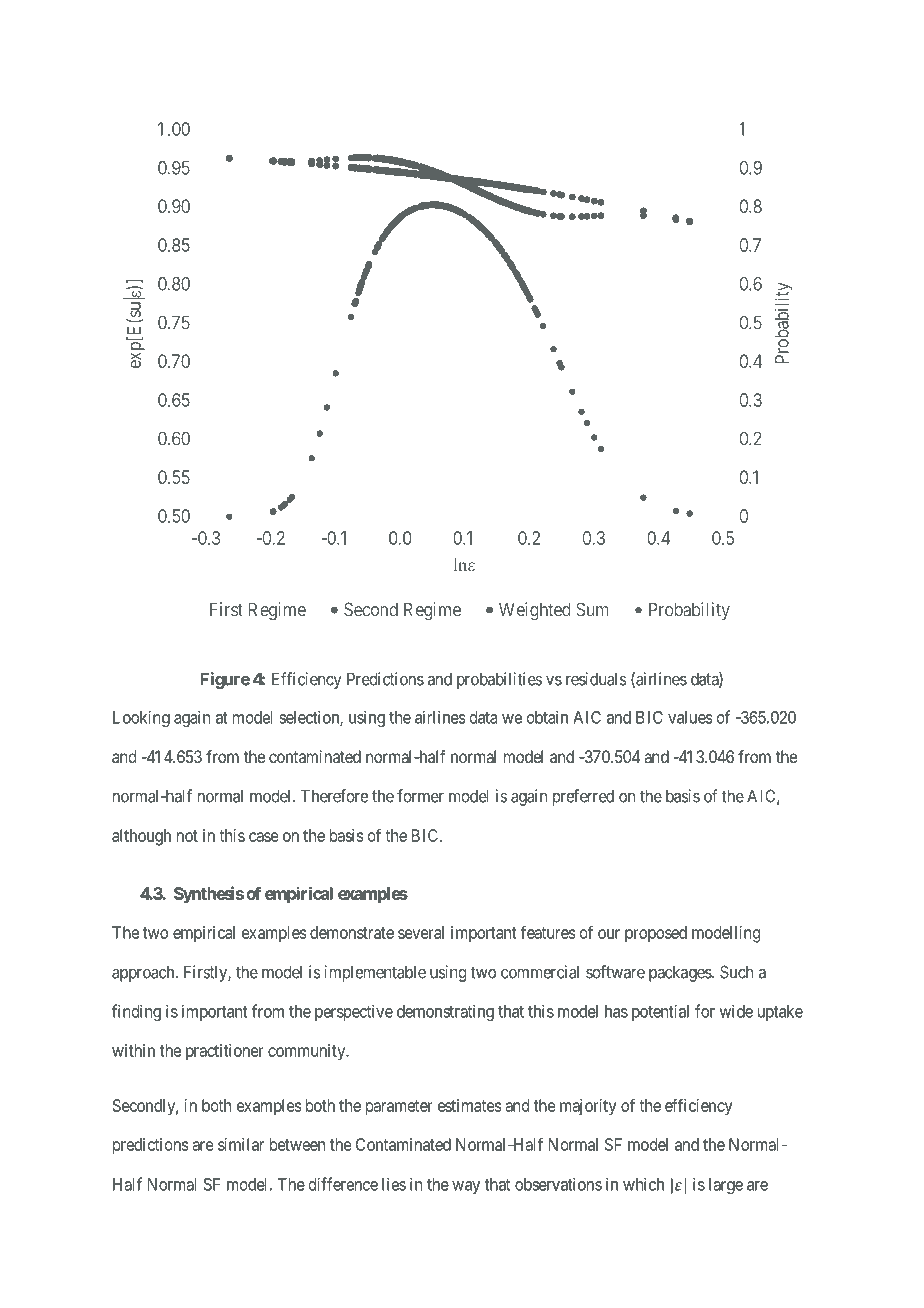  Describe the element at coordinates (421, 932) in the page. I see `several` at that location.
